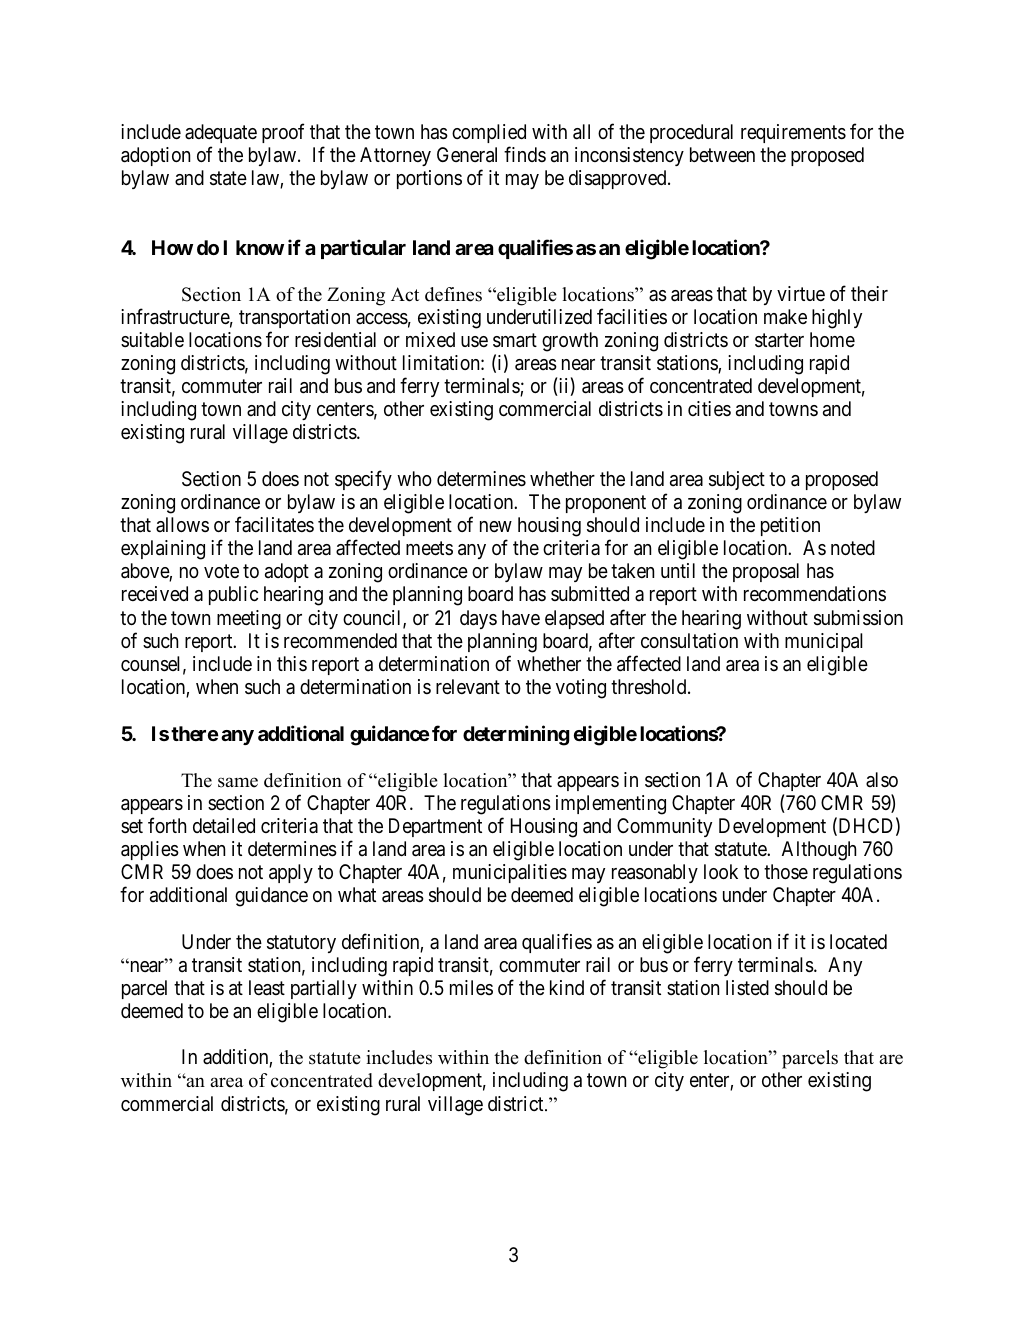 The width and height of the image is (1026, 1328). Describe the element at coordinates (709, 408) in the image. I see `cities` at that location.
